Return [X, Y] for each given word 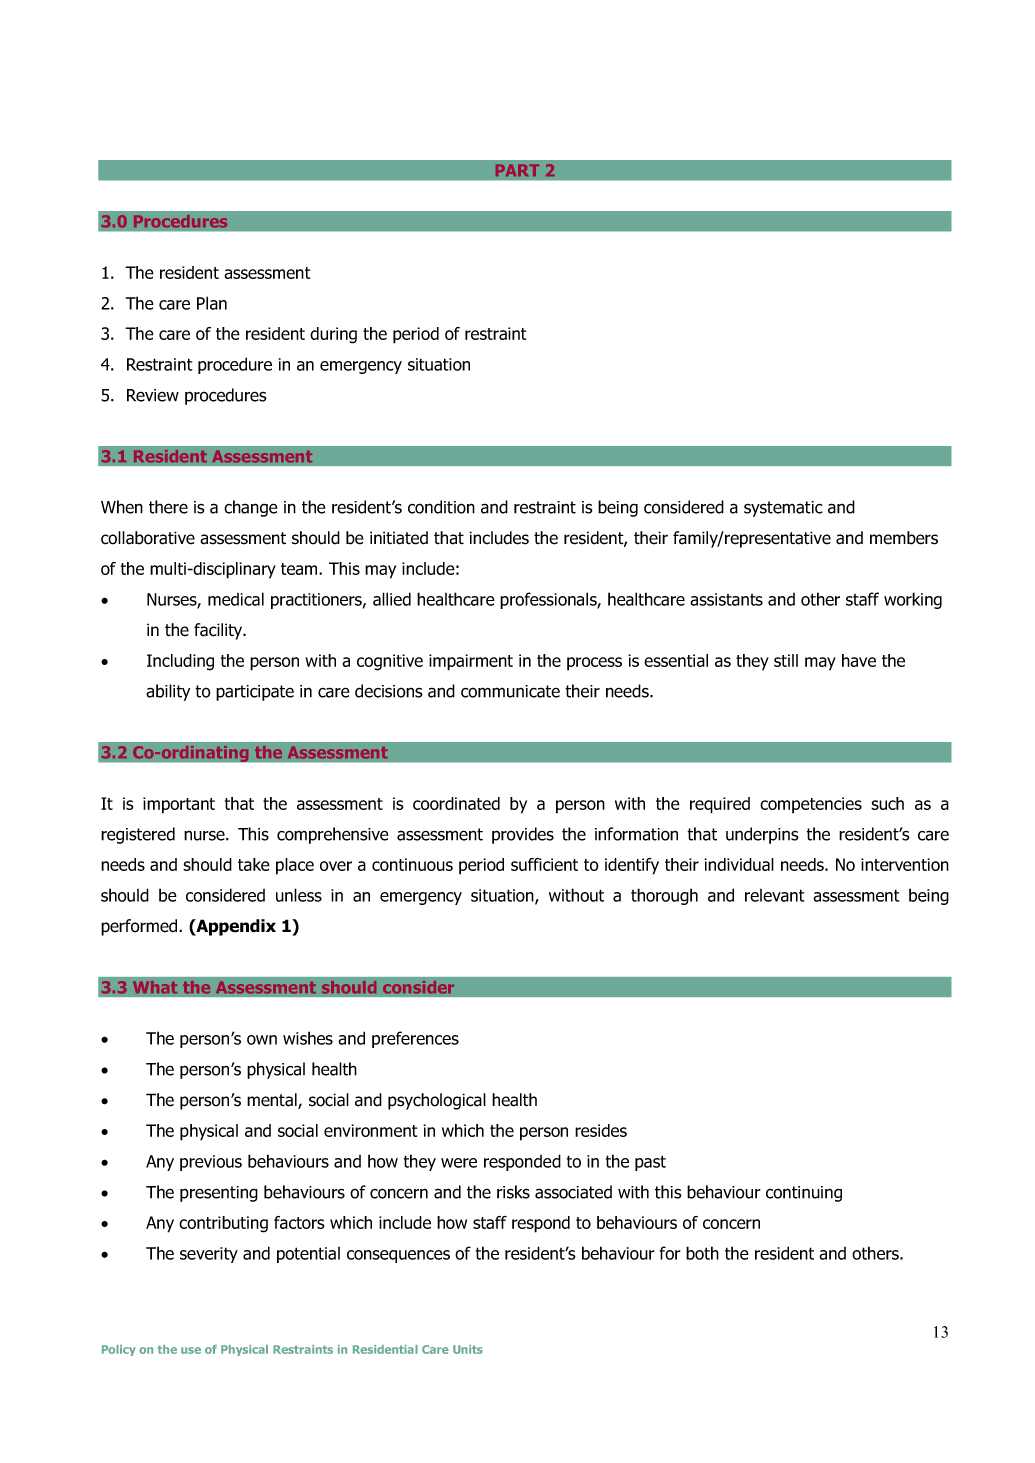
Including [180, 662]
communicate [510, 691]
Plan [212, 303]
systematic [783, 509]
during [333, 335]
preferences [415, 1039]
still [786, 660]
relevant [775, 895]
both [702, 1253]
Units [468, 1349]
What [155, 987]
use [191, 1350]
